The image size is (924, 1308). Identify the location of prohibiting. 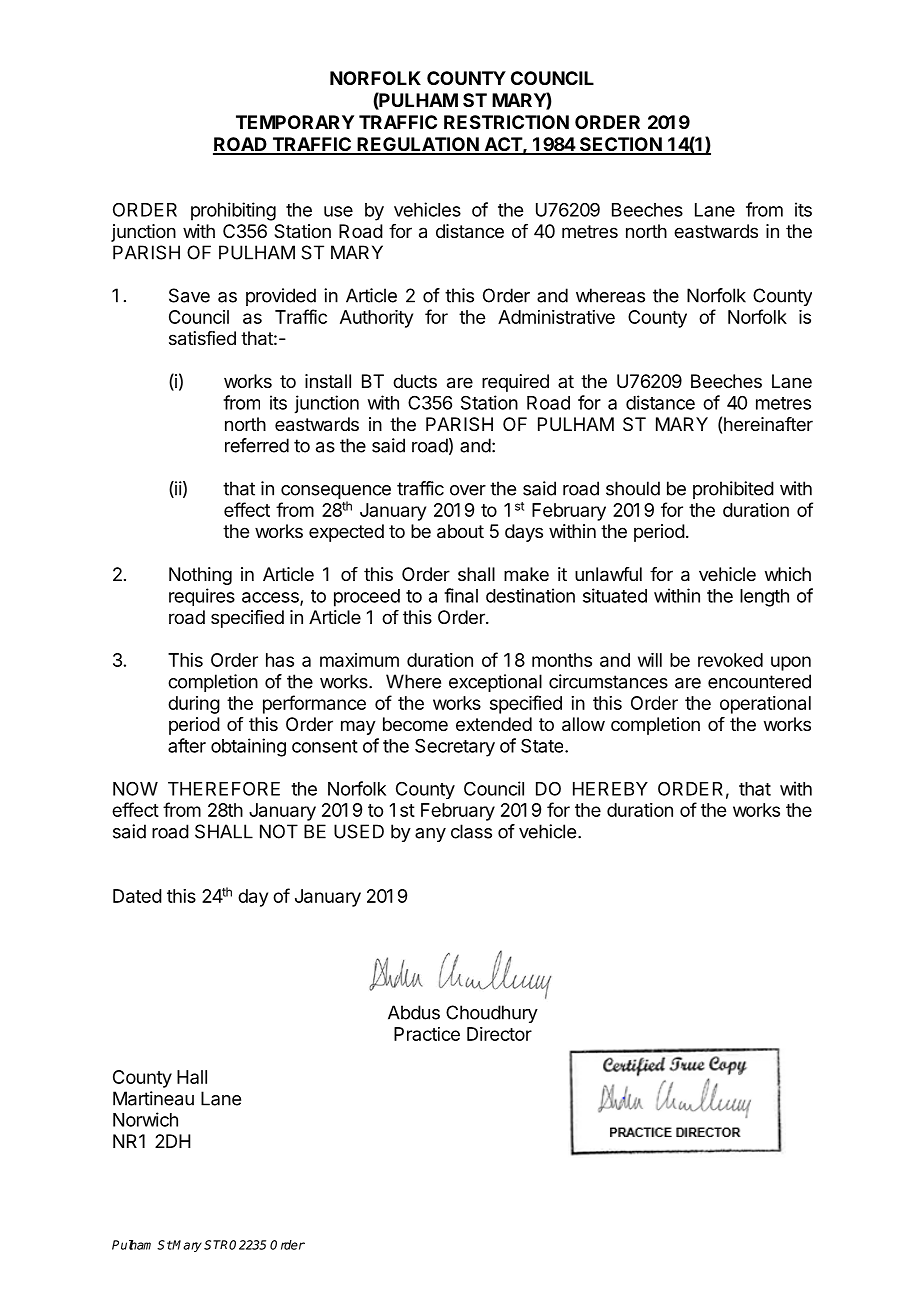
(233, 211).
